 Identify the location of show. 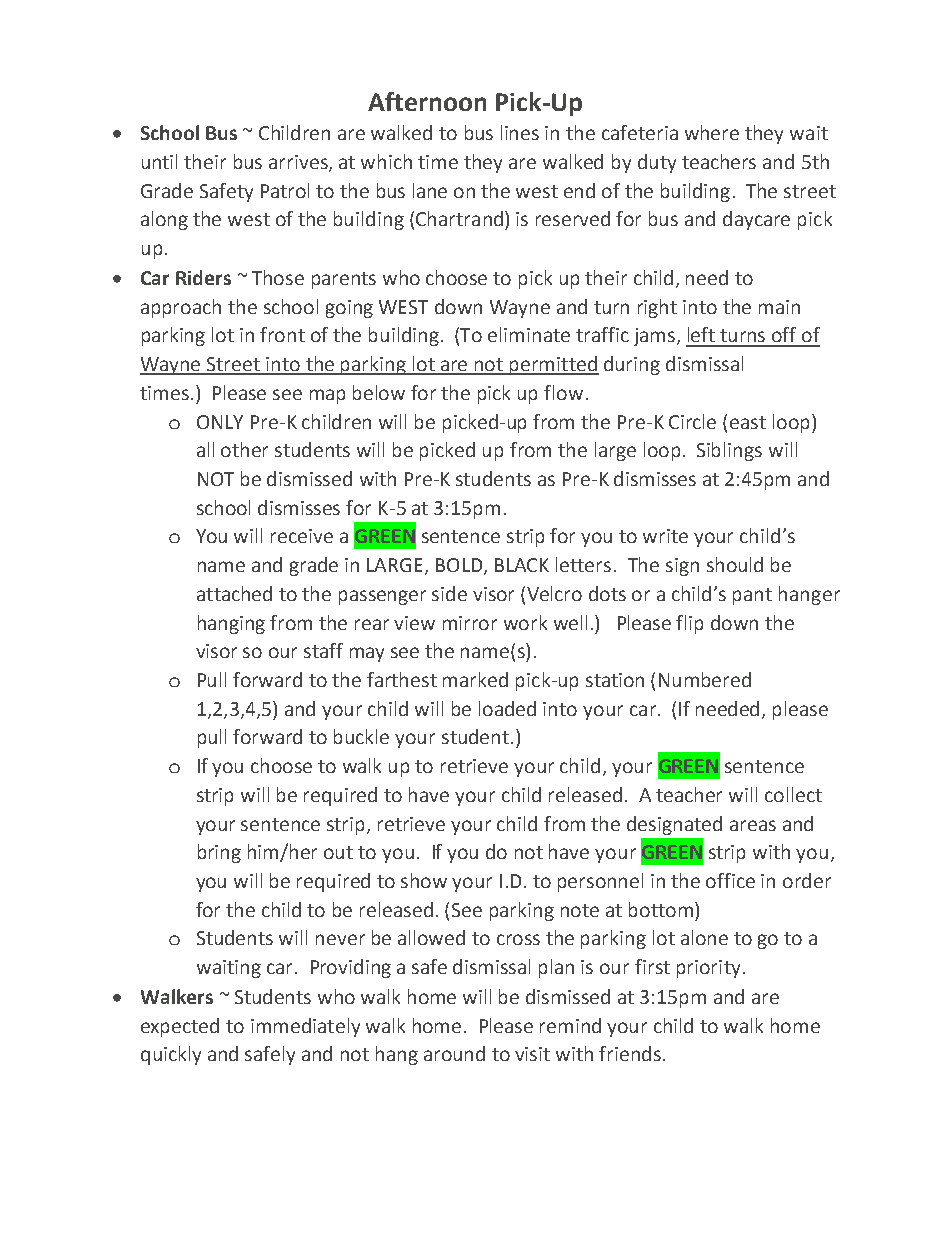
(424, 880).
